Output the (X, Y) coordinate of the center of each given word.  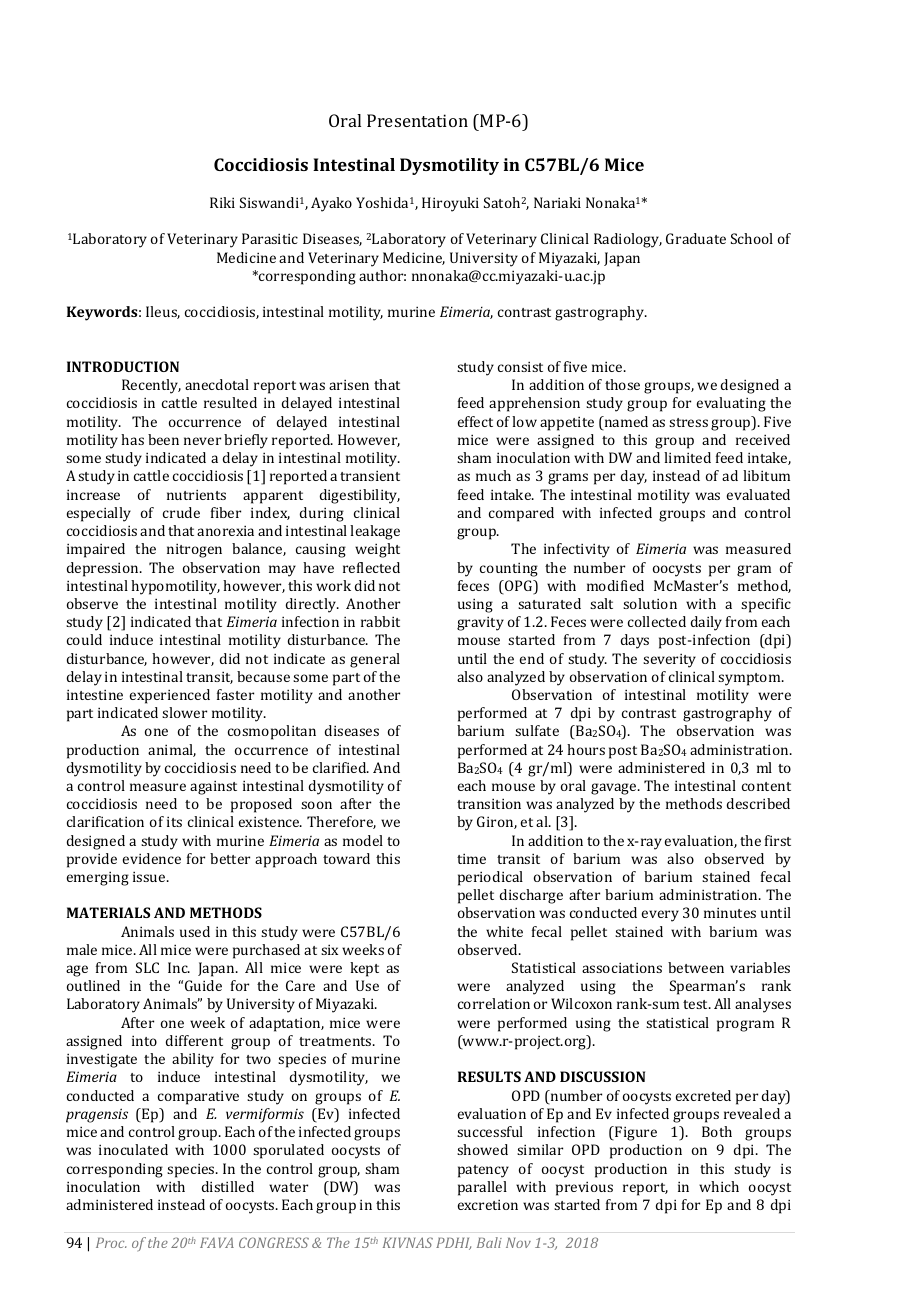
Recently (151, 386)
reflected (371, 567)
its (174, 821)
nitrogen (194, 550)
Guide (203, 985)
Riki (222, 202)
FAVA (217, 1242)
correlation (494, 1003)
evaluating (731, 404)
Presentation (417, 120)
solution (650, 603)
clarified (341, 767)
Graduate (696, 238)
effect (475, 421)
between (696, 967)
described (758, 803)
